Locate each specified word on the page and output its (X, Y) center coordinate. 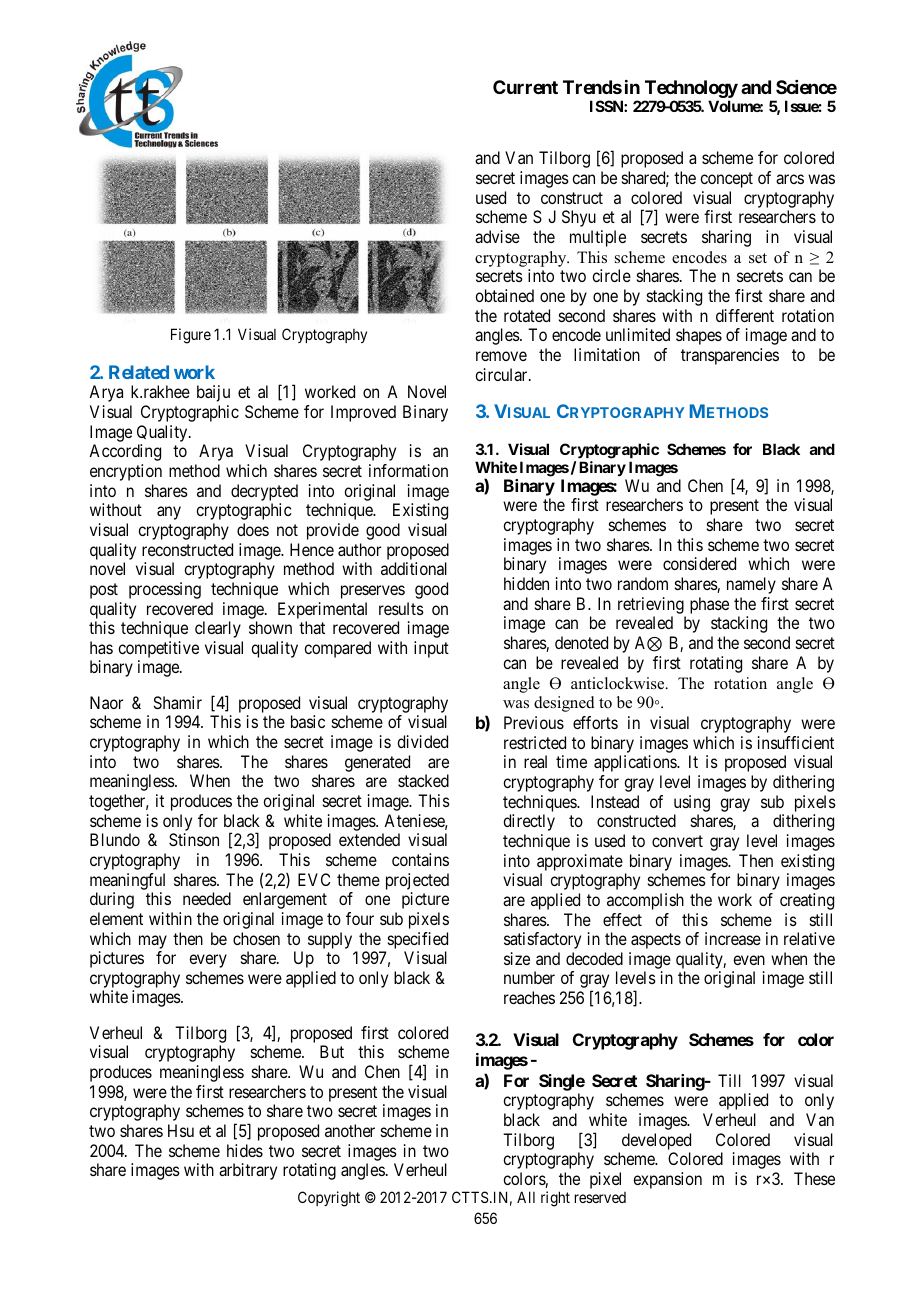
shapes (699, 336)
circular (502, 374)
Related (139, 372)
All (526, 1197)
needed (207, 898)
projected (417, 881)
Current (525, 87)
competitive (158, 651)
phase (709, 605)
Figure (191, 336)
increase (733, 938)
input (431, 649)
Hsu (181, 1130)
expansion (667, 1180)
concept (726, 180)
